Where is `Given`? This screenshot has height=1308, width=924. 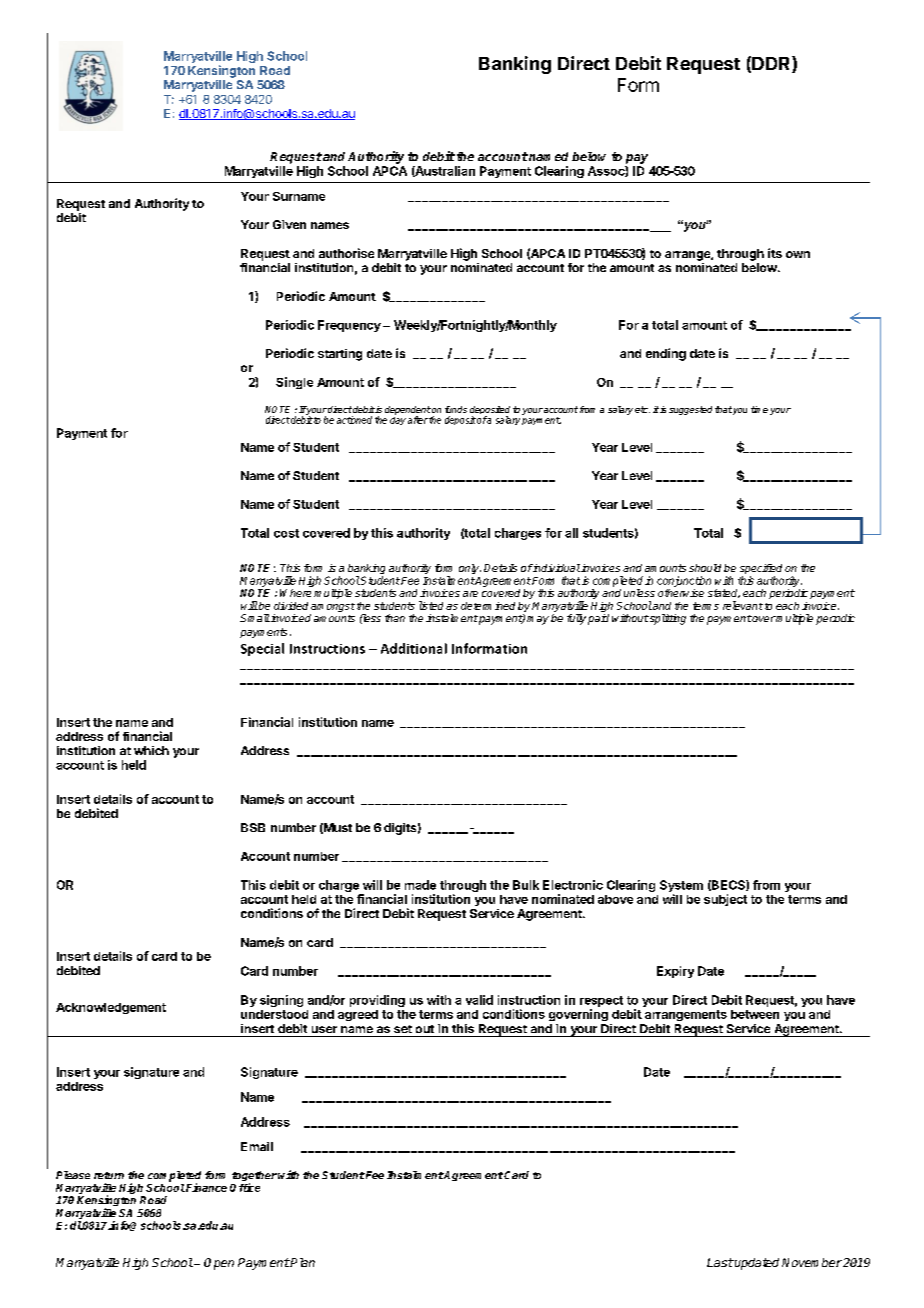 Given is located at coordinates (289, 224).
